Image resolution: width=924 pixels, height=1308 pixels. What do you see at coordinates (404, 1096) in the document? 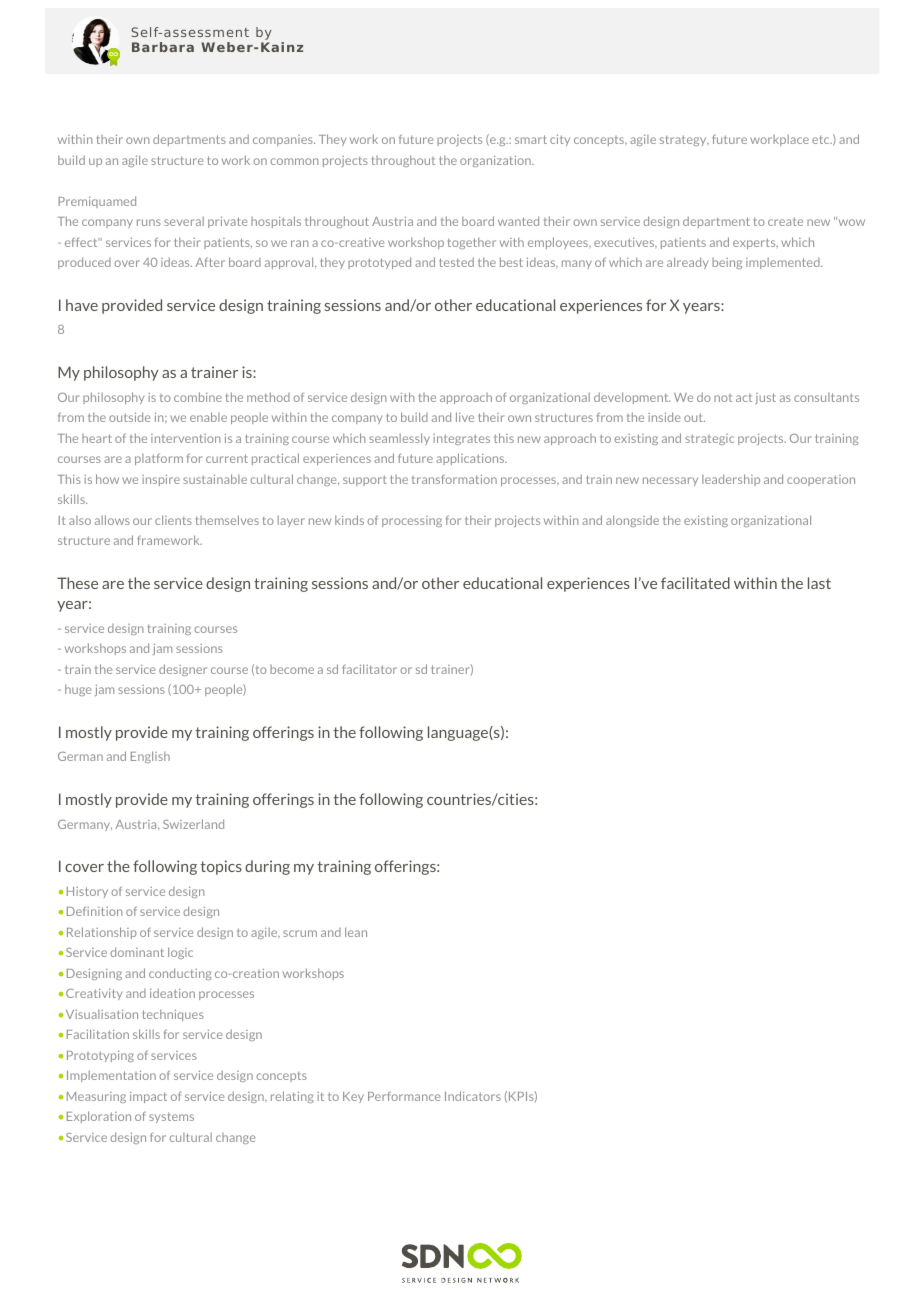
I see `Performance` at bounding box center [404, 1096].
